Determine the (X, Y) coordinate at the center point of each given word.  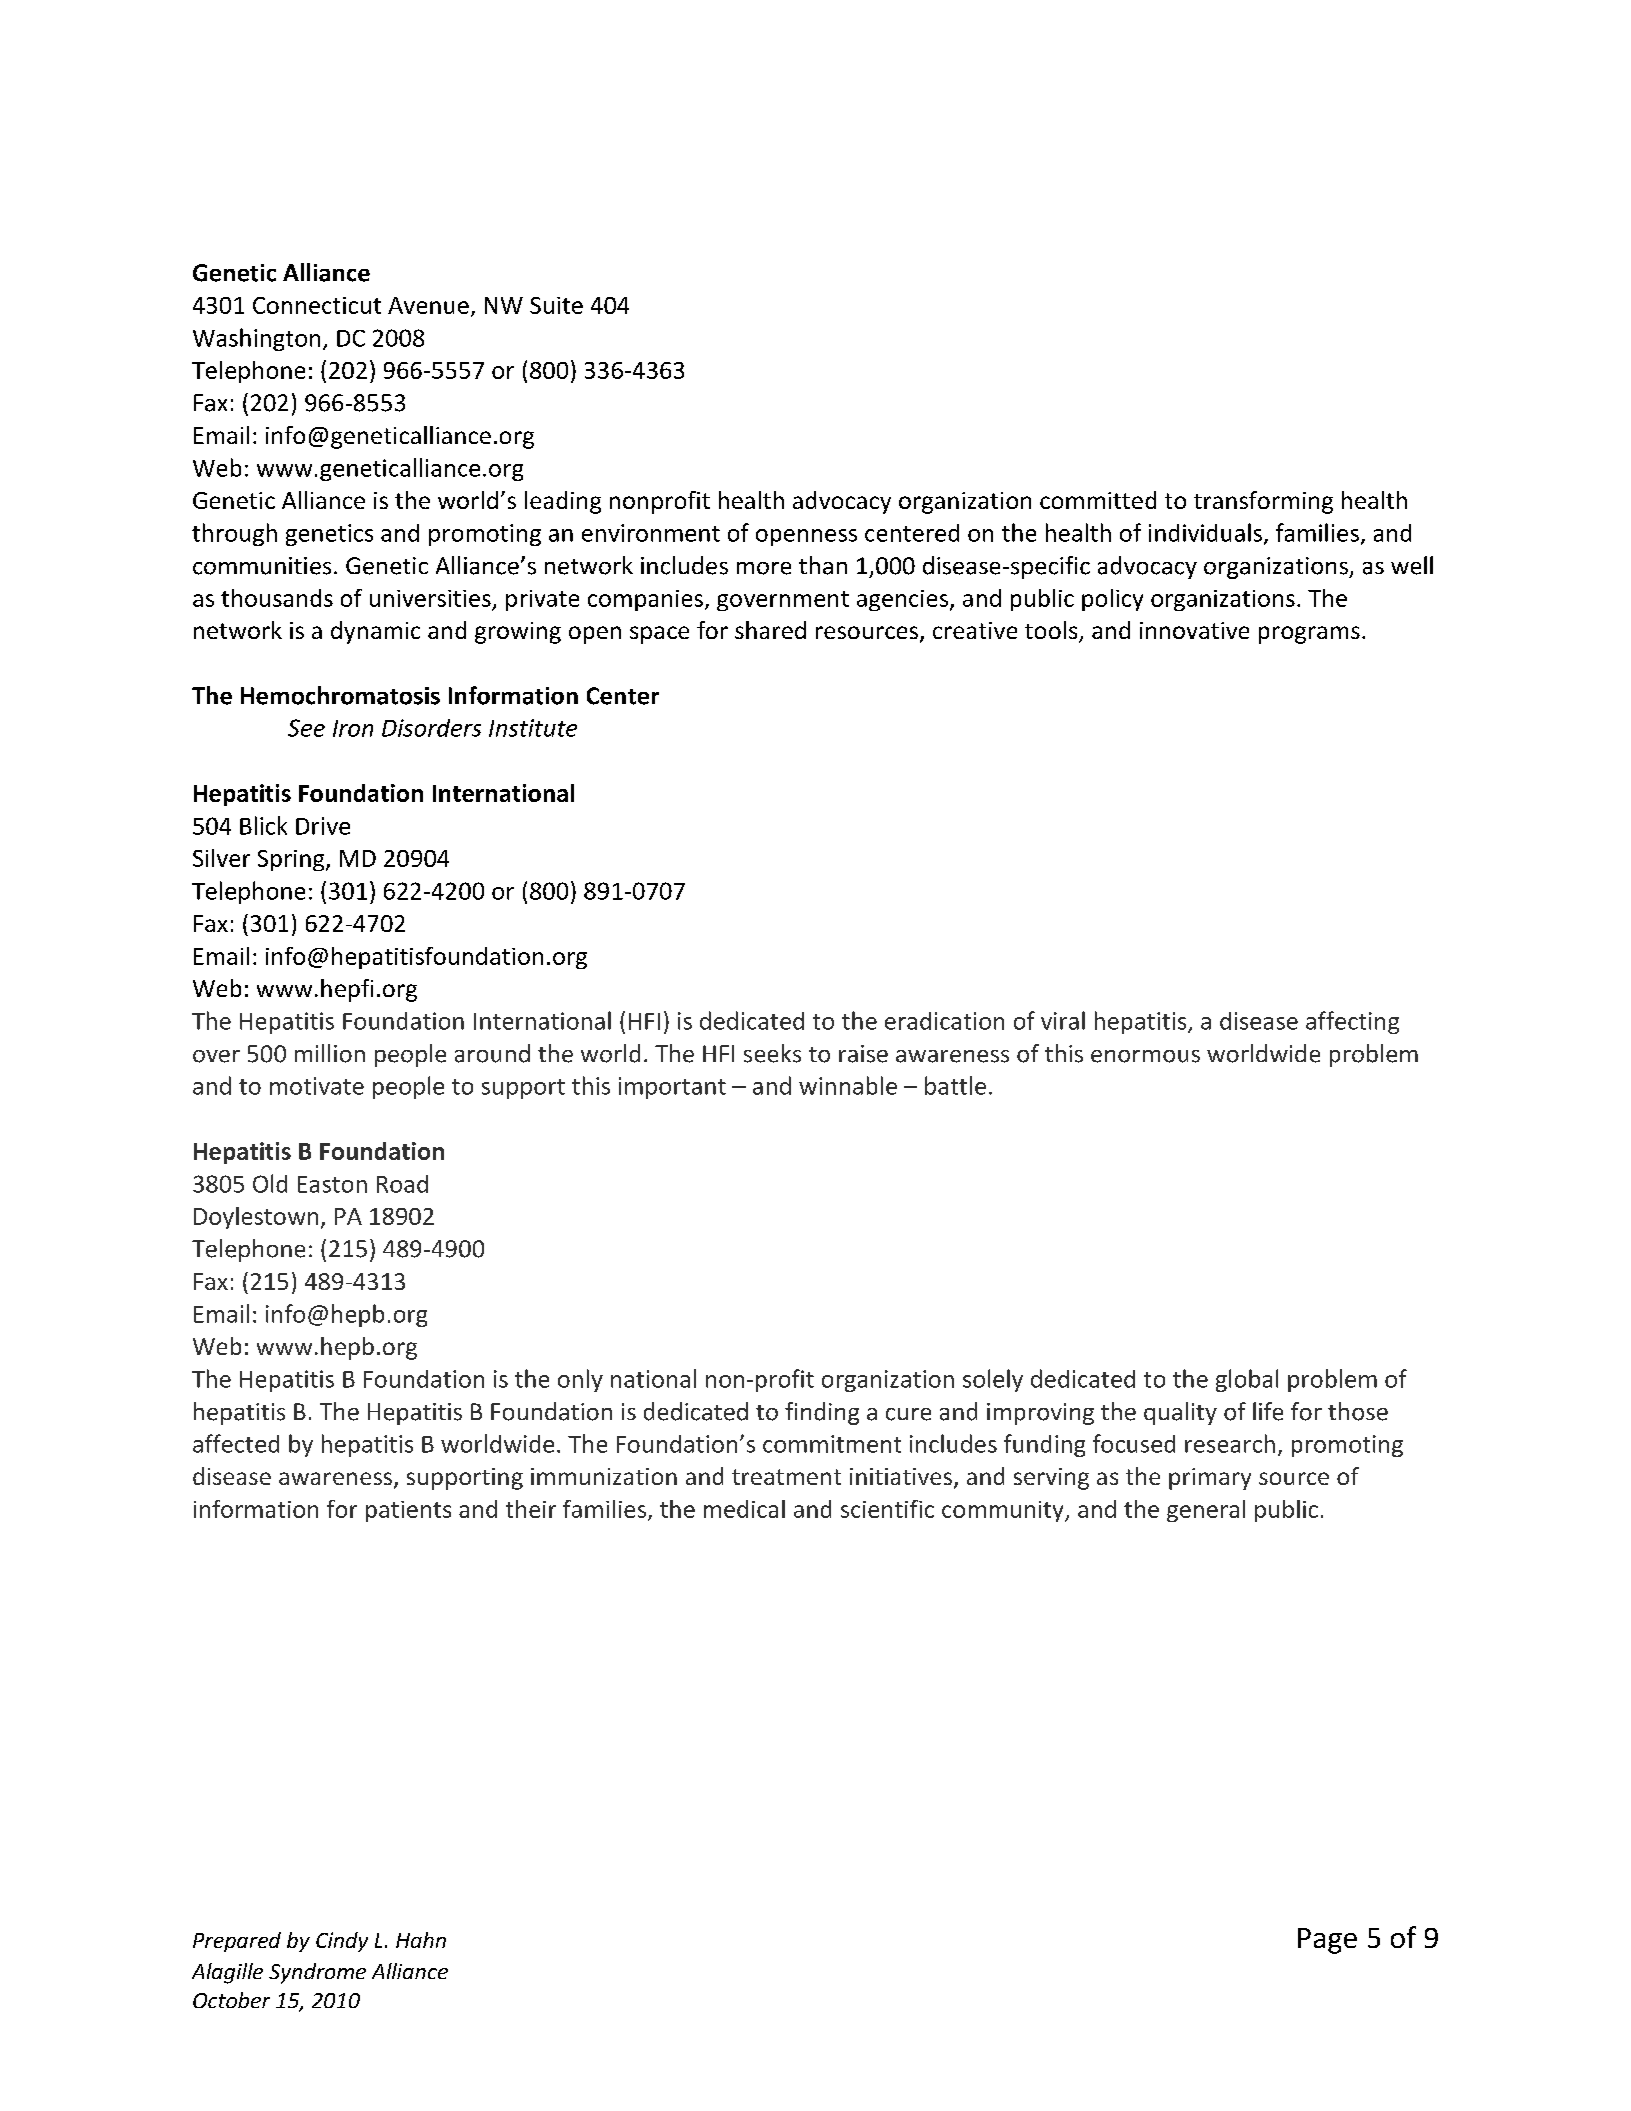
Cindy (342, 1942)
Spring (292, 860)
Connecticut (317, 305)
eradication (944, 1021)
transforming (1263, 502)
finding (822, 1413)
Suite (556, 305)
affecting (1352, 1022)
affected (236, 1443)
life (1268, 1411)
